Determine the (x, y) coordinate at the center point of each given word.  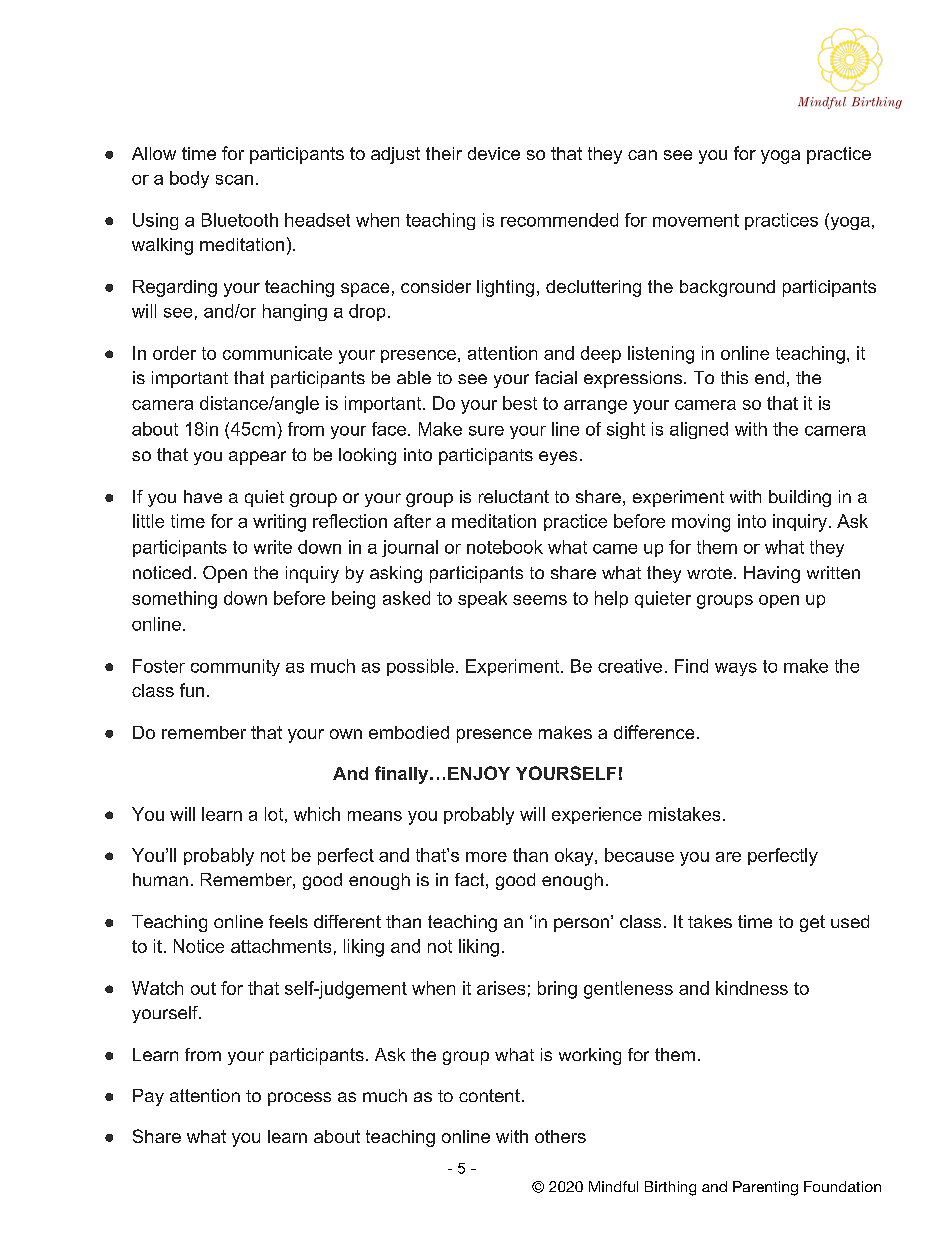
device (494, 153)
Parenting (765, 1188)
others (560, 1136)
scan (234, 180)
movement (696, 220)
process (299, 1099)
